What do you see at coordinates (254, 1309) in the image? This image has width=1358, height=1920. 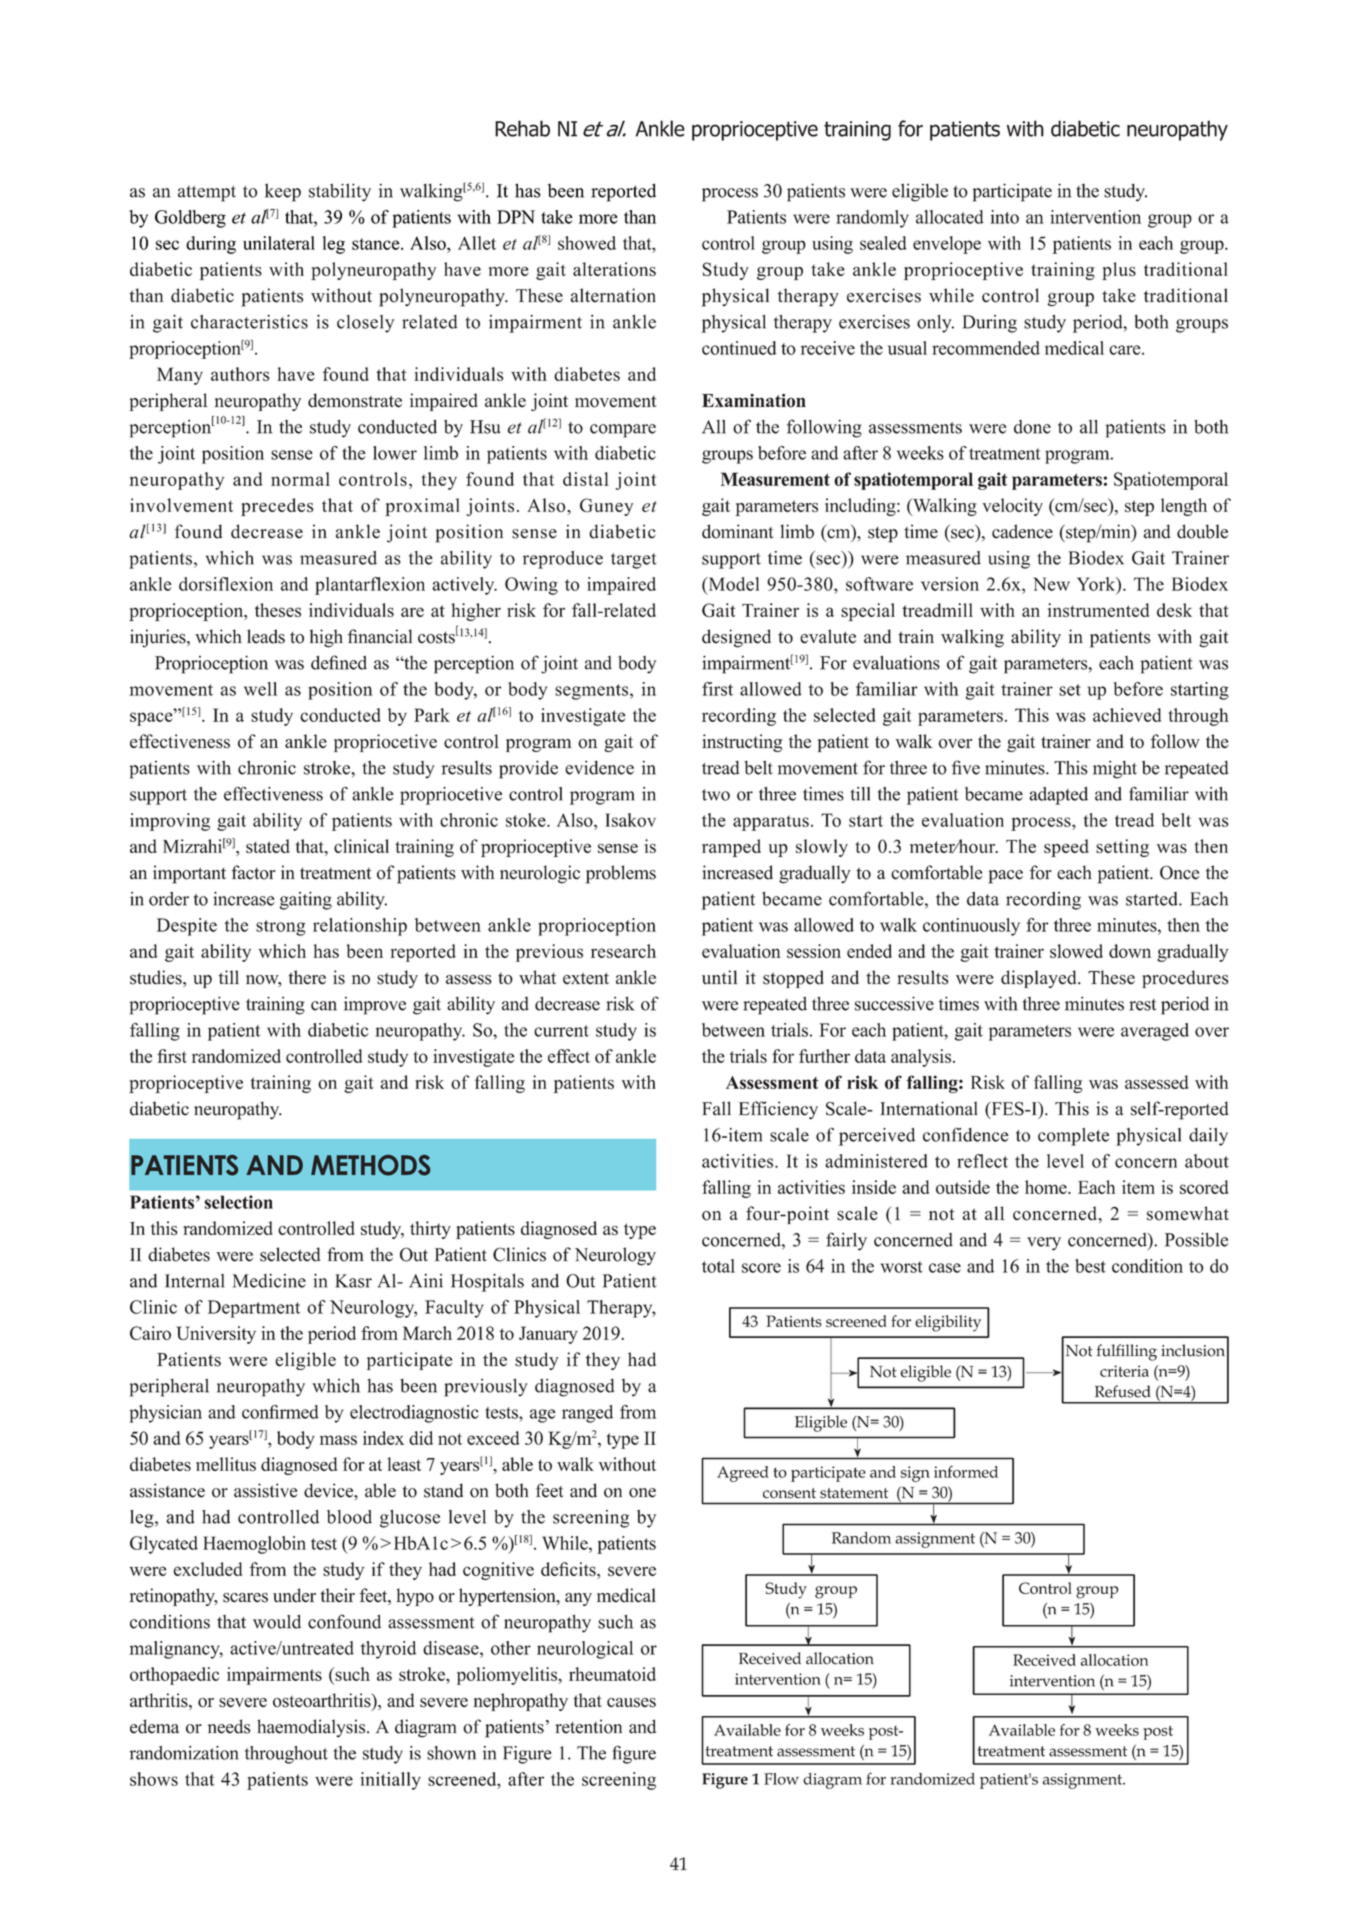 I see `Department` at bounding box center [254, 1309].
